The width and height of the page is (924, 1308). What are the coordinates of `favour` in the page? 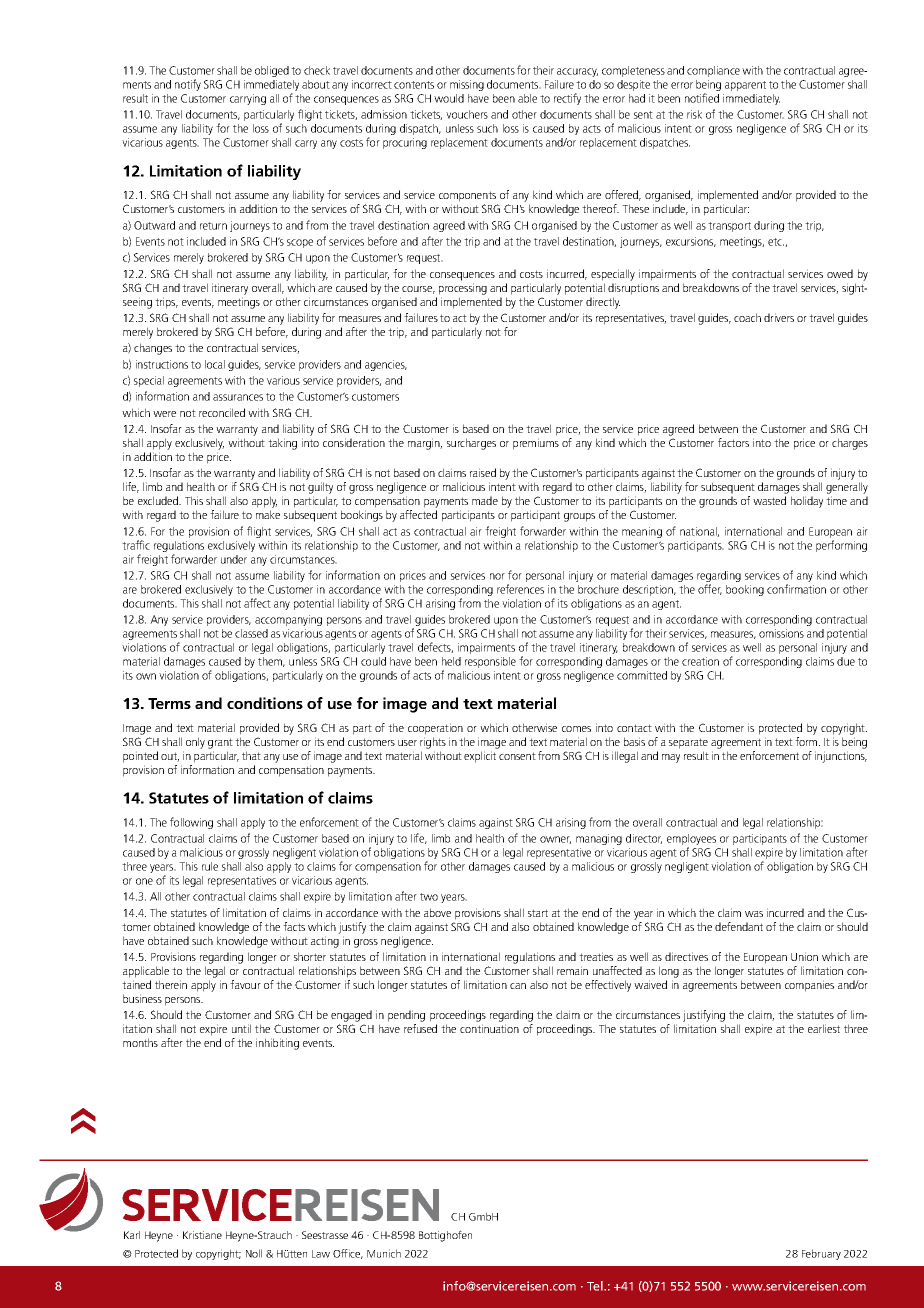 It's located at (245, 984).
